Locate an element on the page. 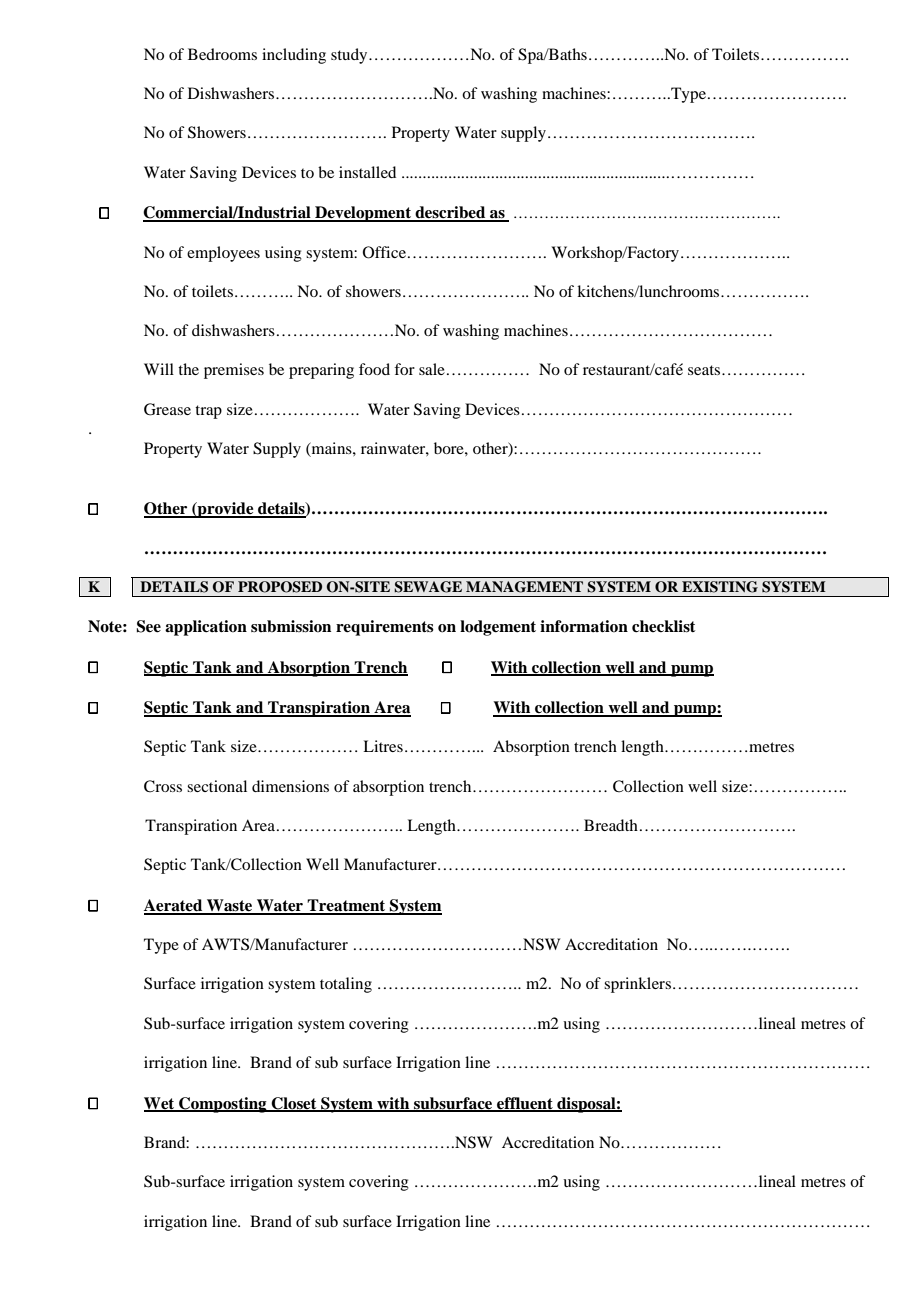 The height and width of the page is (1308, 924). checklist is located at coordinates (663, 626).
